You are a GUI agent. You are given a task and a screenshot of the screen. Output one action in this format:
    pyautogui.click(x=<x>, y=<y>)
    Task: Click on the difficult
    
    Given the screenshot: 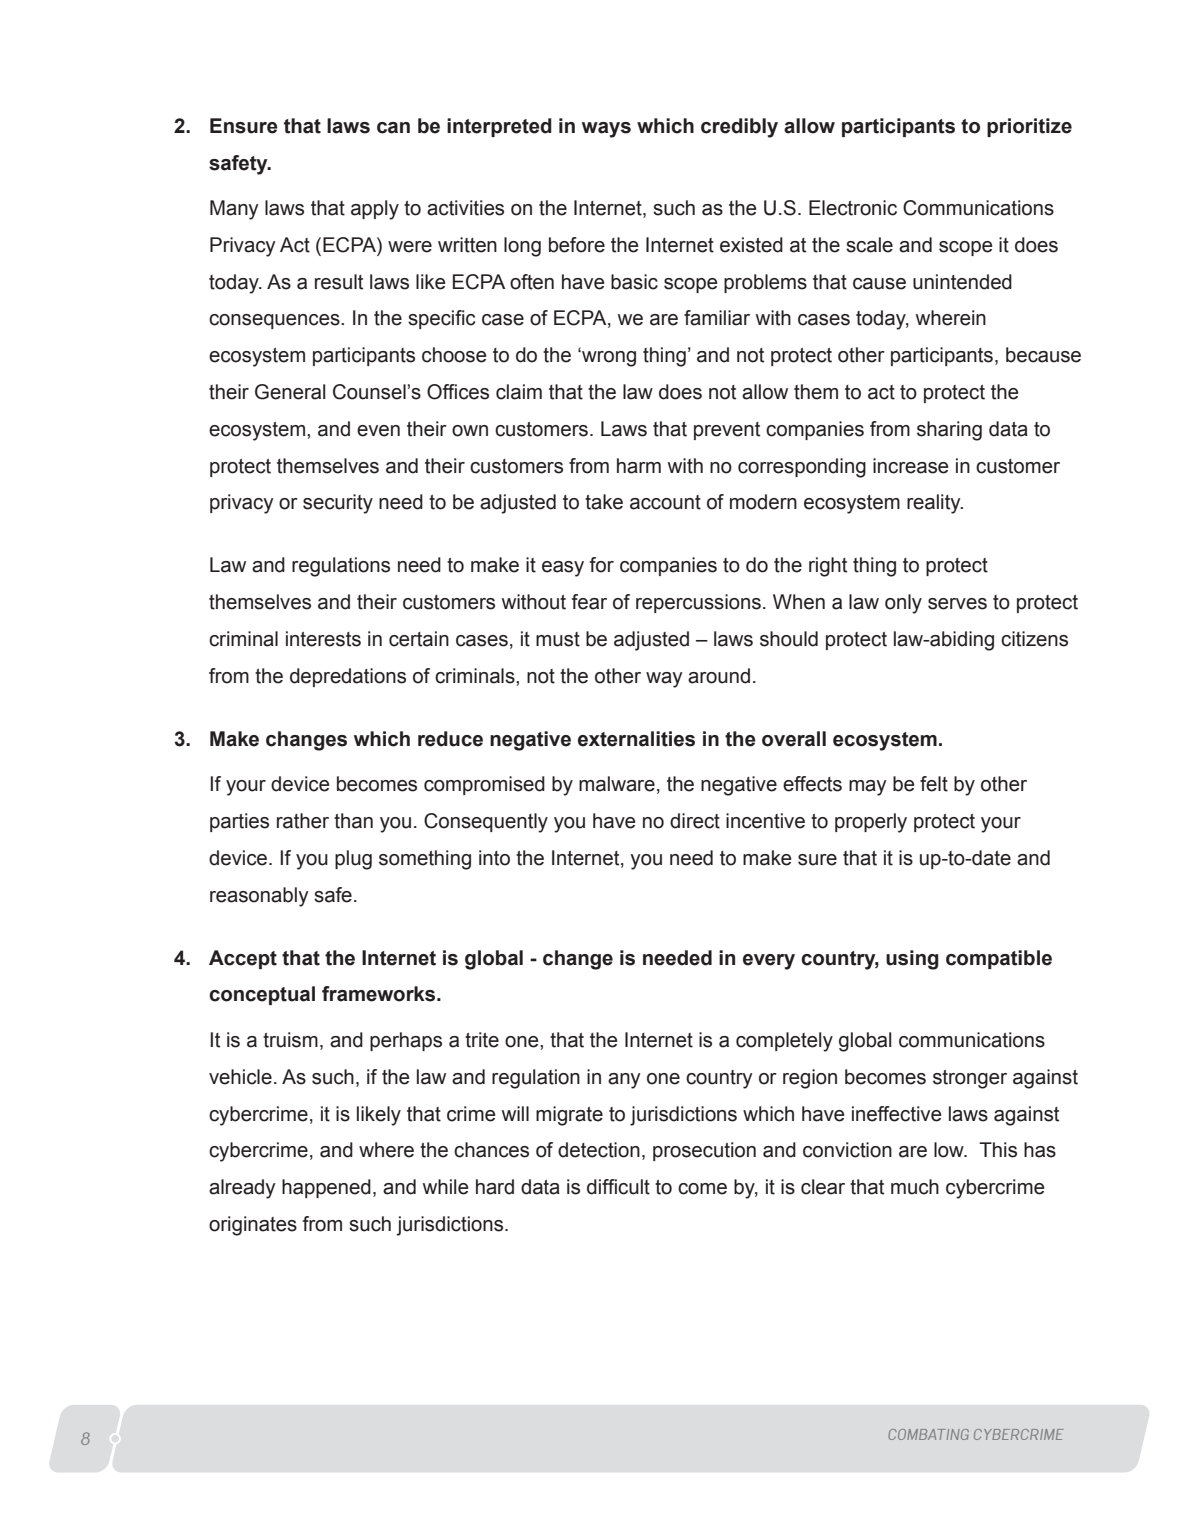 What is the action you would take?
    pyautogui.click(x=618, y=1187)
